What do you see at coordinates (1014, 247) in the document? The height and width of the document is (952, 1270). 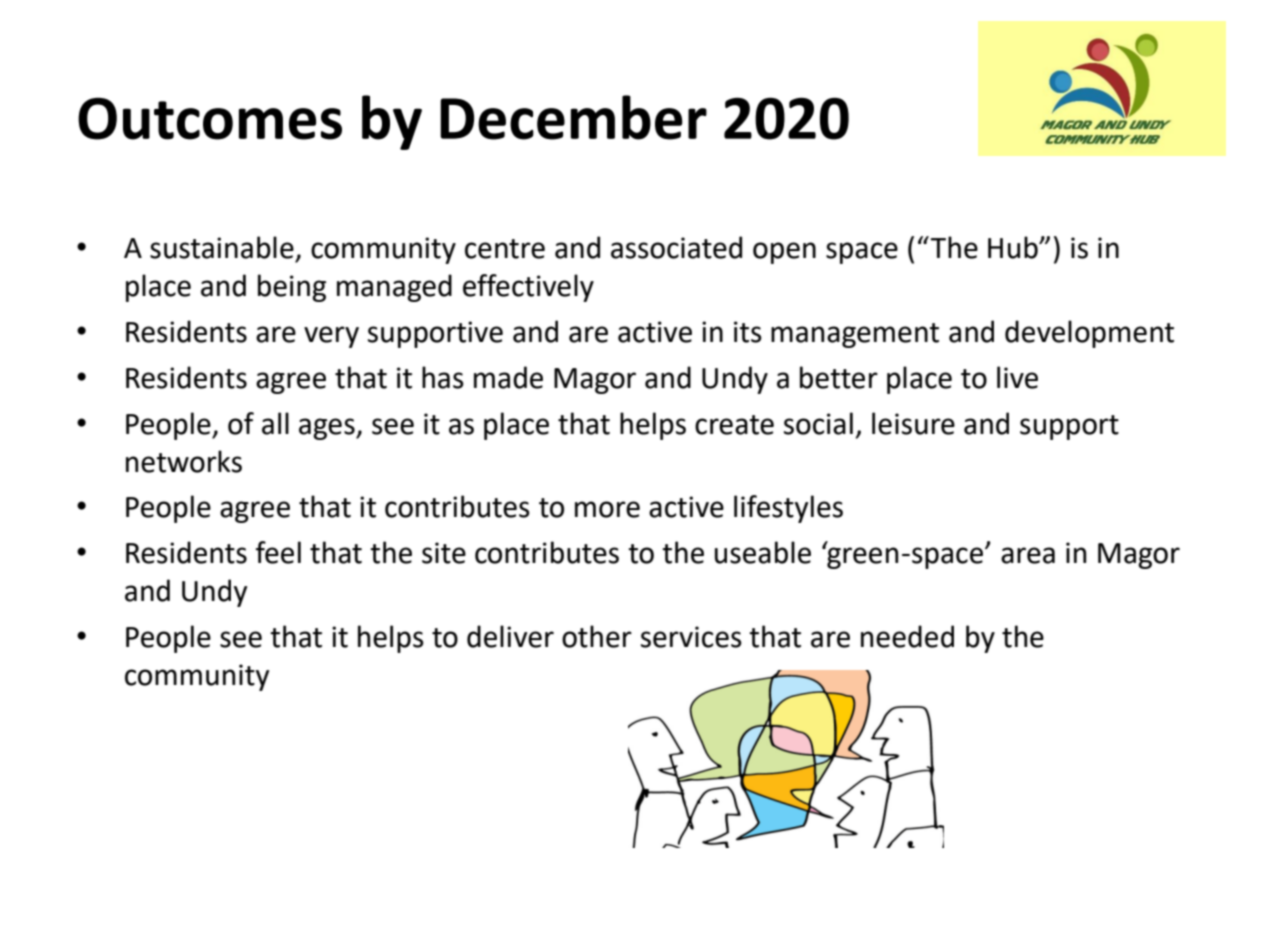 I see `Hub` at bounding box center [1014, 247].
